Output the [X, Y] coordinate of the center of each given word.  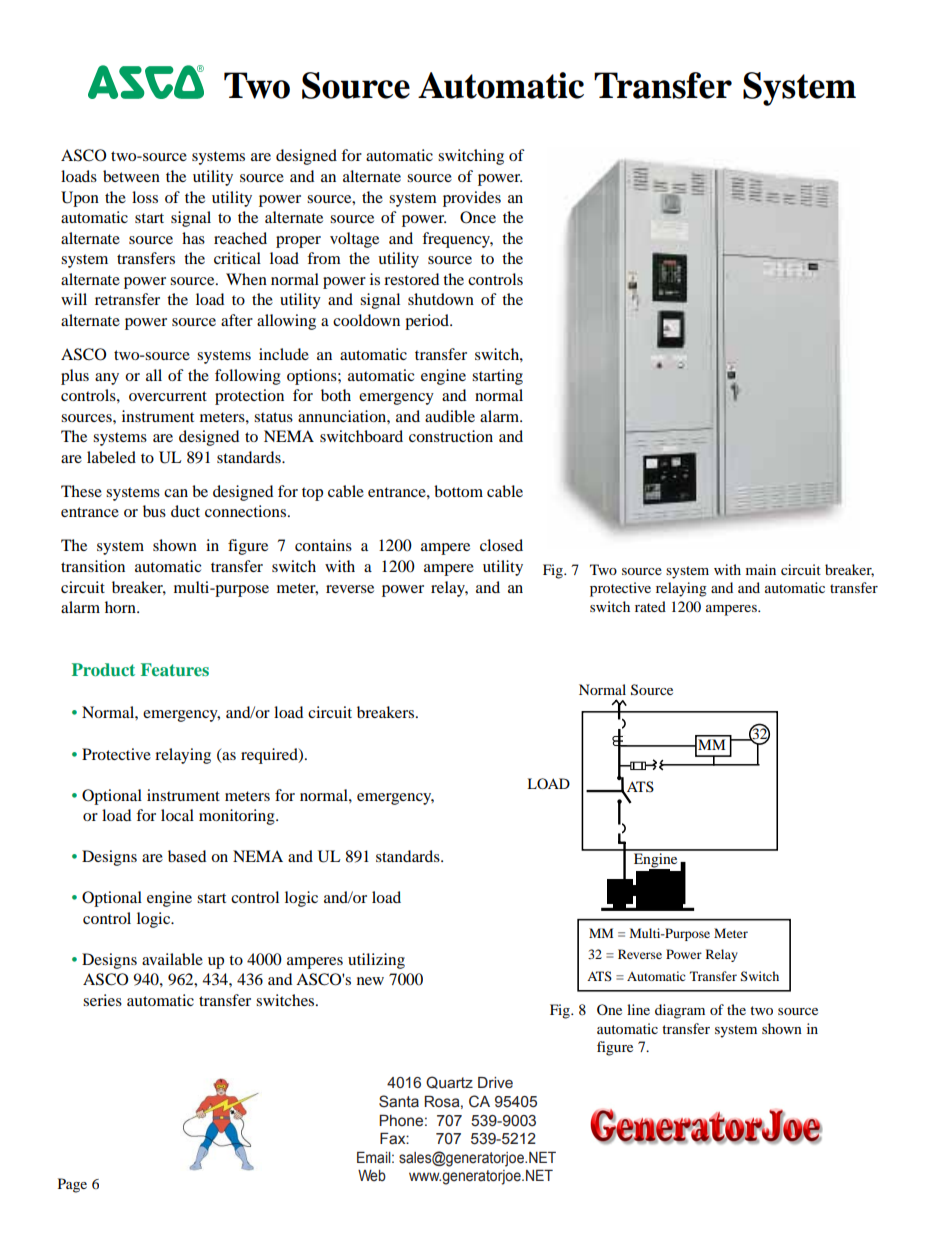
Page [72, 1185]
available [172, 959]
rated [650, 606]
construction [451, 436]
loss [145, 197]
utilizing [376, 961]
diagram [680, 1011]
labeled [111, 457]
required [270, 756]
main [761, 569]
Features [175, 669]
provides [472, 199]
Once [478, 217]
